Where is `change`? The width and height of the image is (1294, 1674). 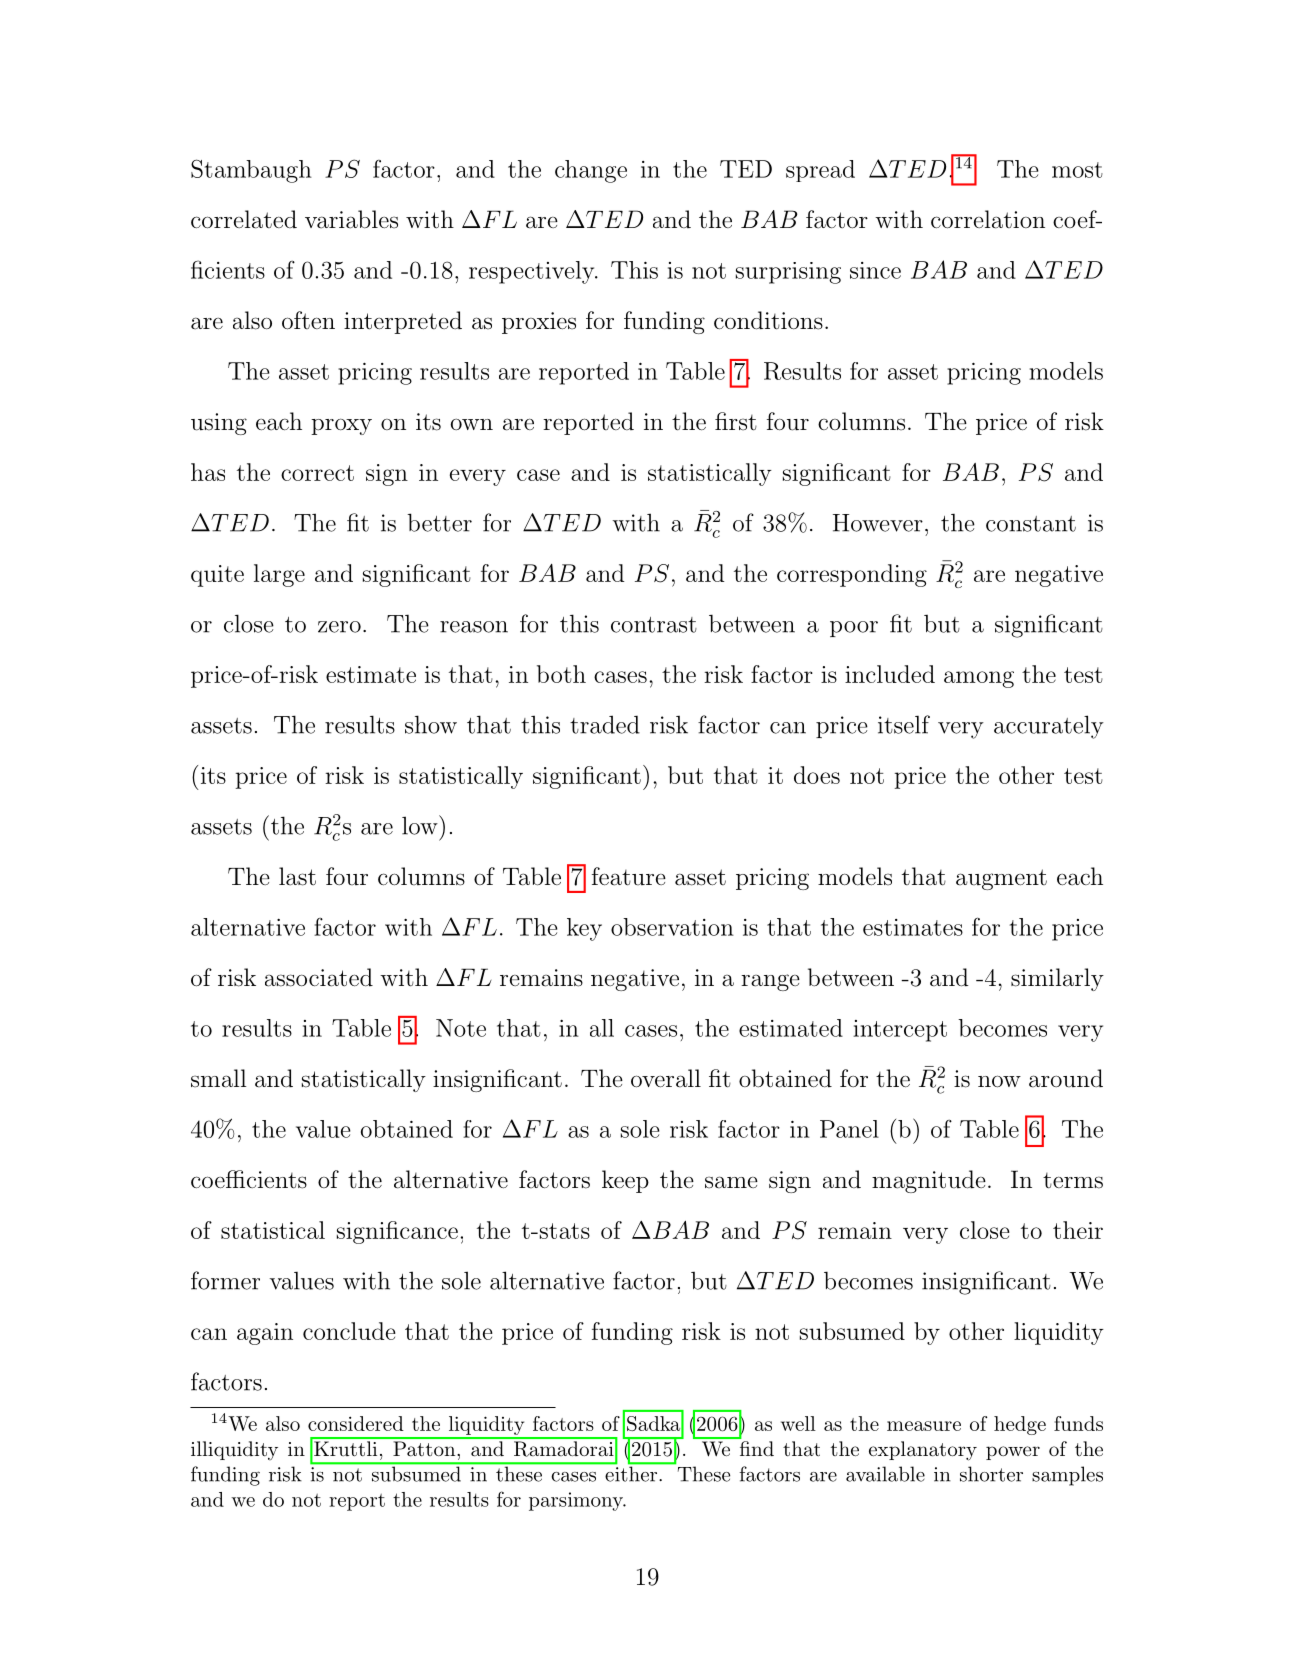
change is located at coordinates (591, 171).
